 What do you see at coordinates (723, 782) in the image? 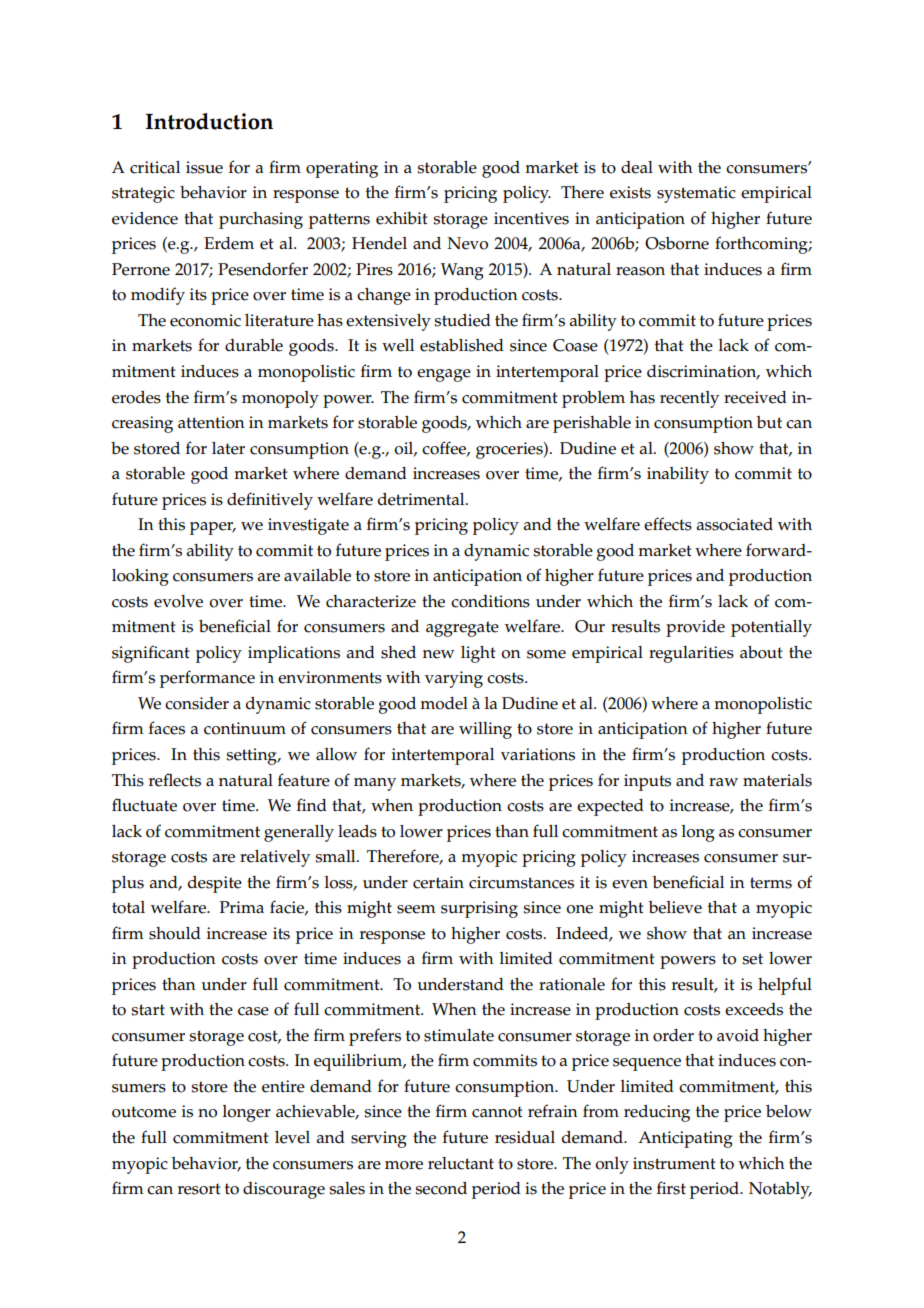
I see `raw` at bounding box center [723, 782].
